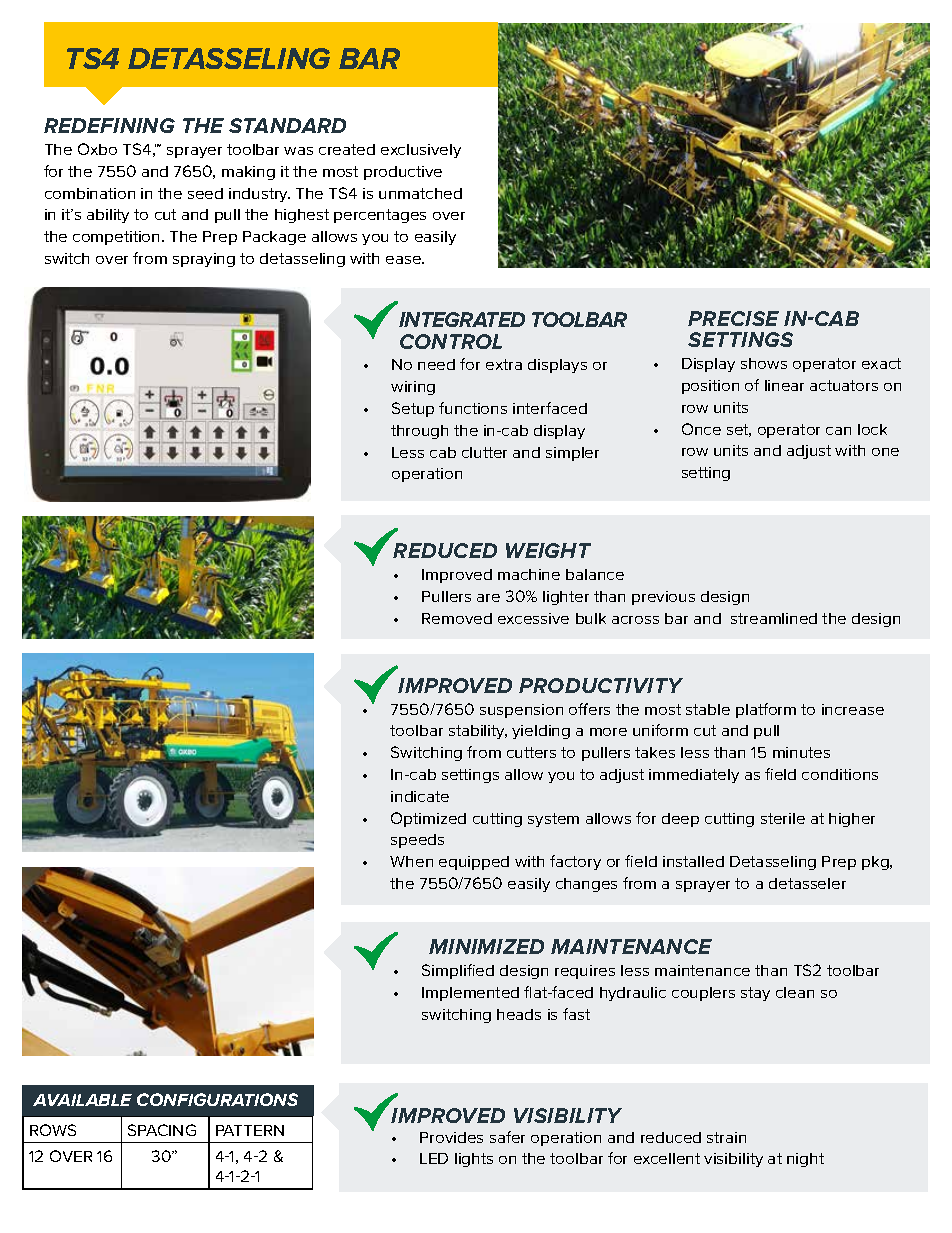 The image size is (952, 1233). I want to click on are, so click(488, 598).
